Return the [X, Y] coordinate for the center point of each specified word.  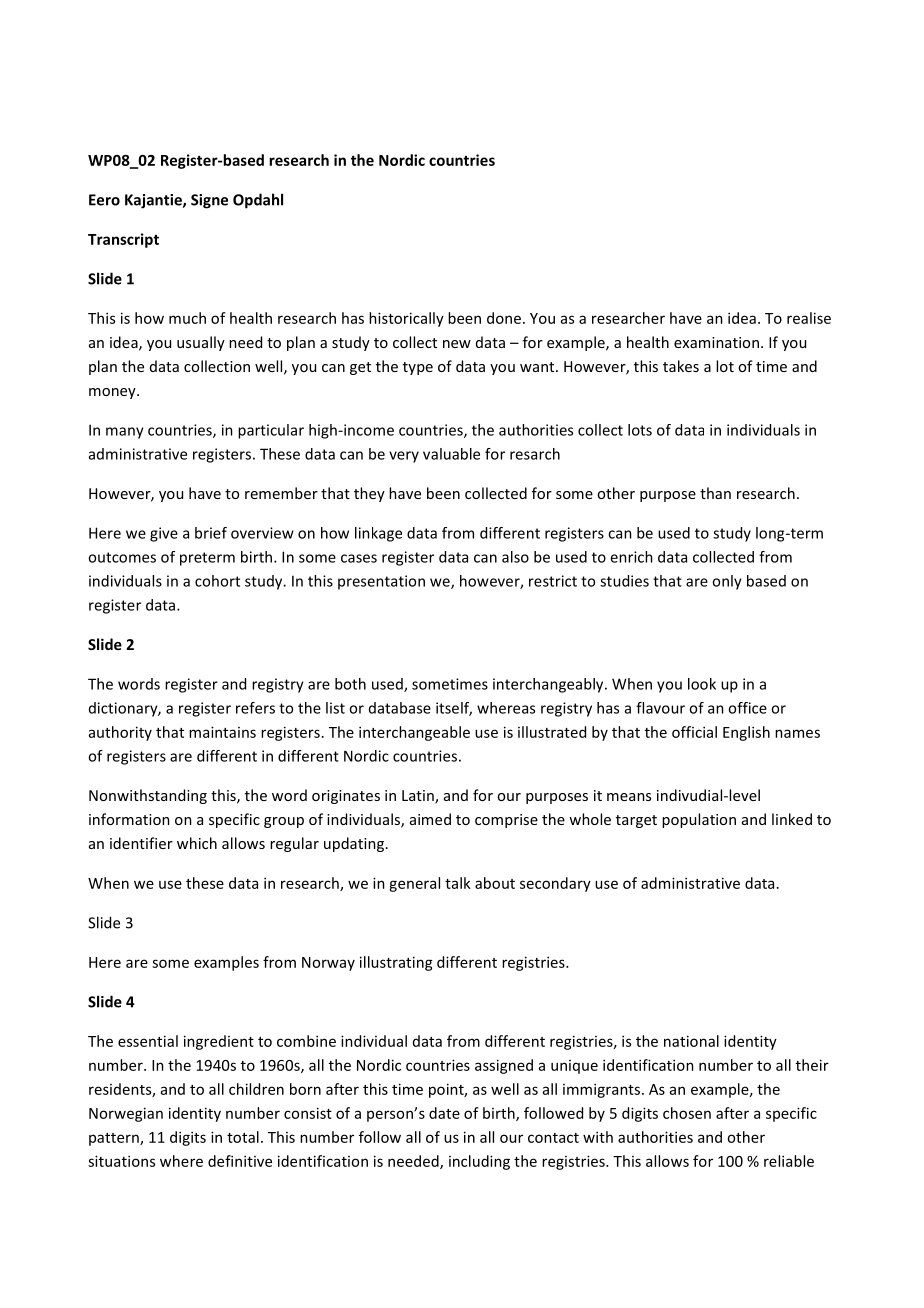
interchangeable [414, 733]
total [243, 1137]
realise [809, 318]
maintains [222, 732]
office [747, 708]
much [187, 318]
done [504, 318]
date [444, 1113]
